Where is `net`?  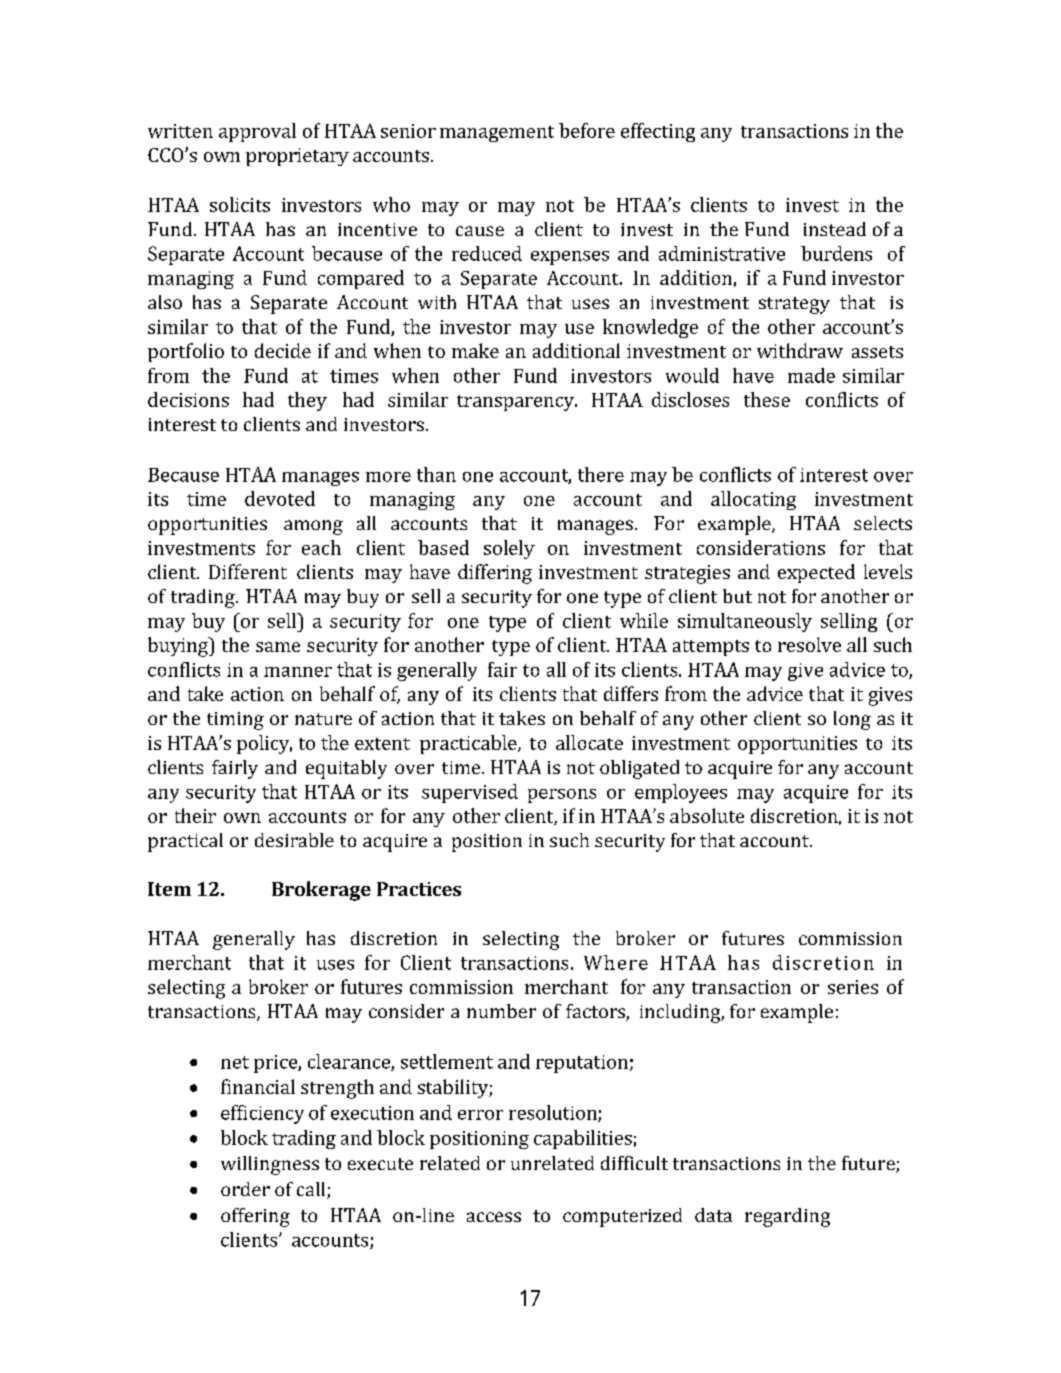
net is located at coordinates (235, 1062).
